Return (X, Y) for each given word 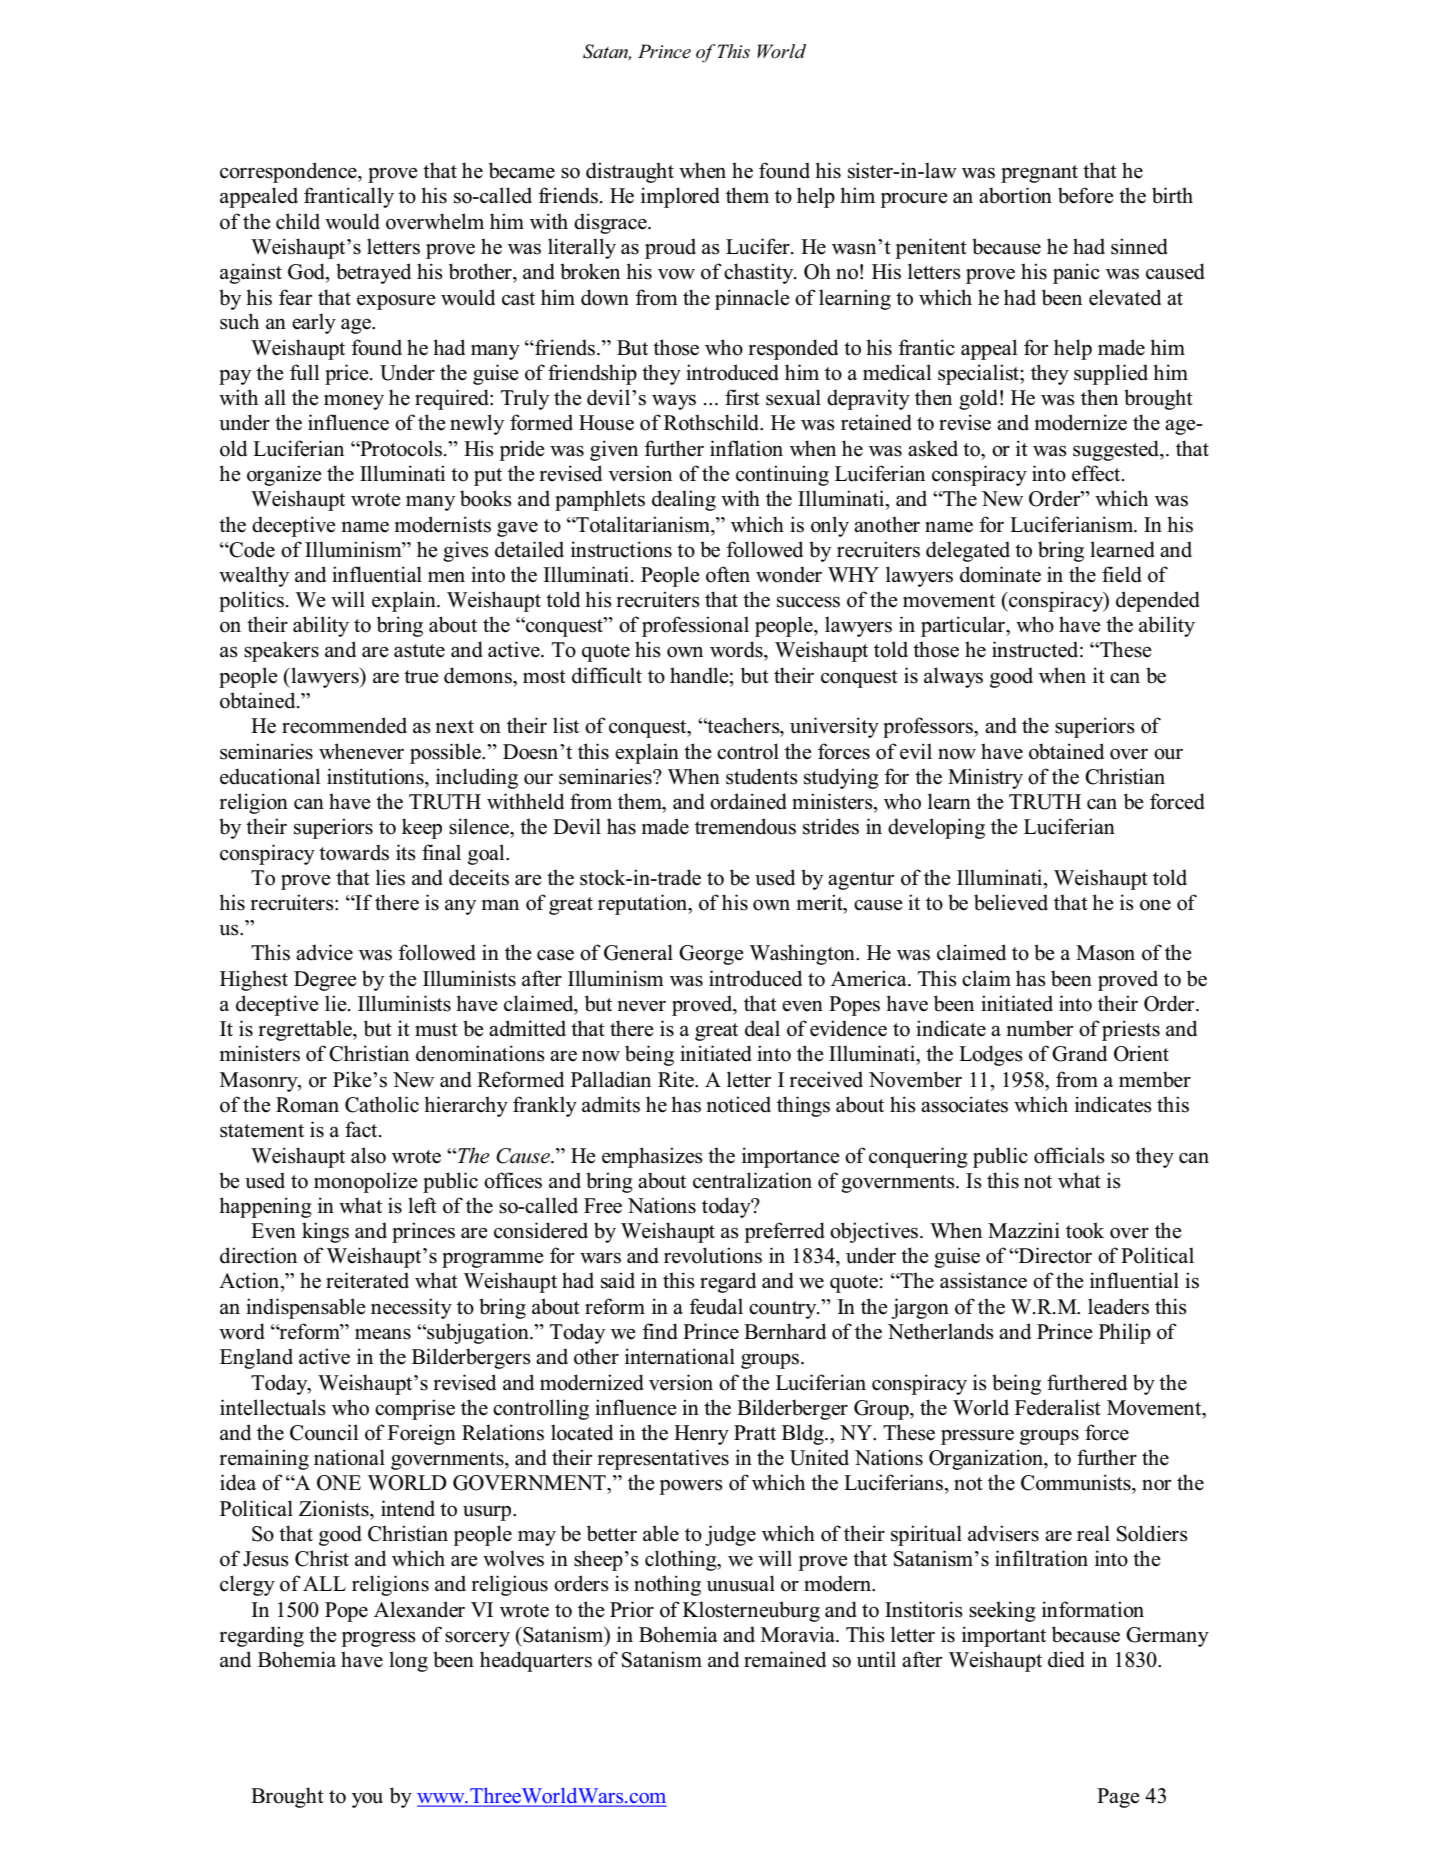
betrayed (373, 273)
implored (680, 197)
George (711, 955)
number (1039, 1028)
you (367, 1800)
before (1086, 195)
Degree (325, 981)
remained (785, 1659)
